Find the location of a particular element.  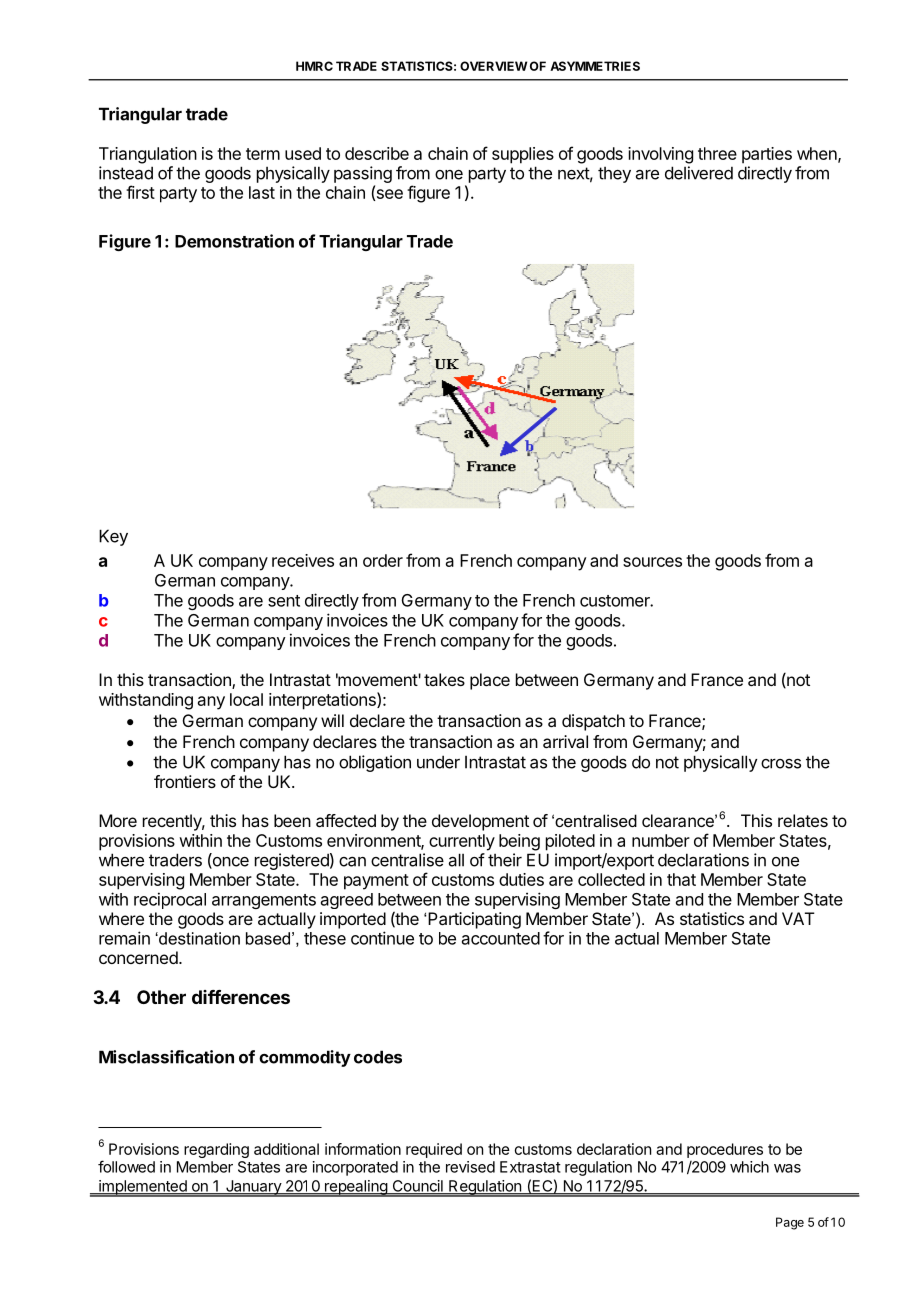

OVERVIEW is located at coordinates (493, 66).
